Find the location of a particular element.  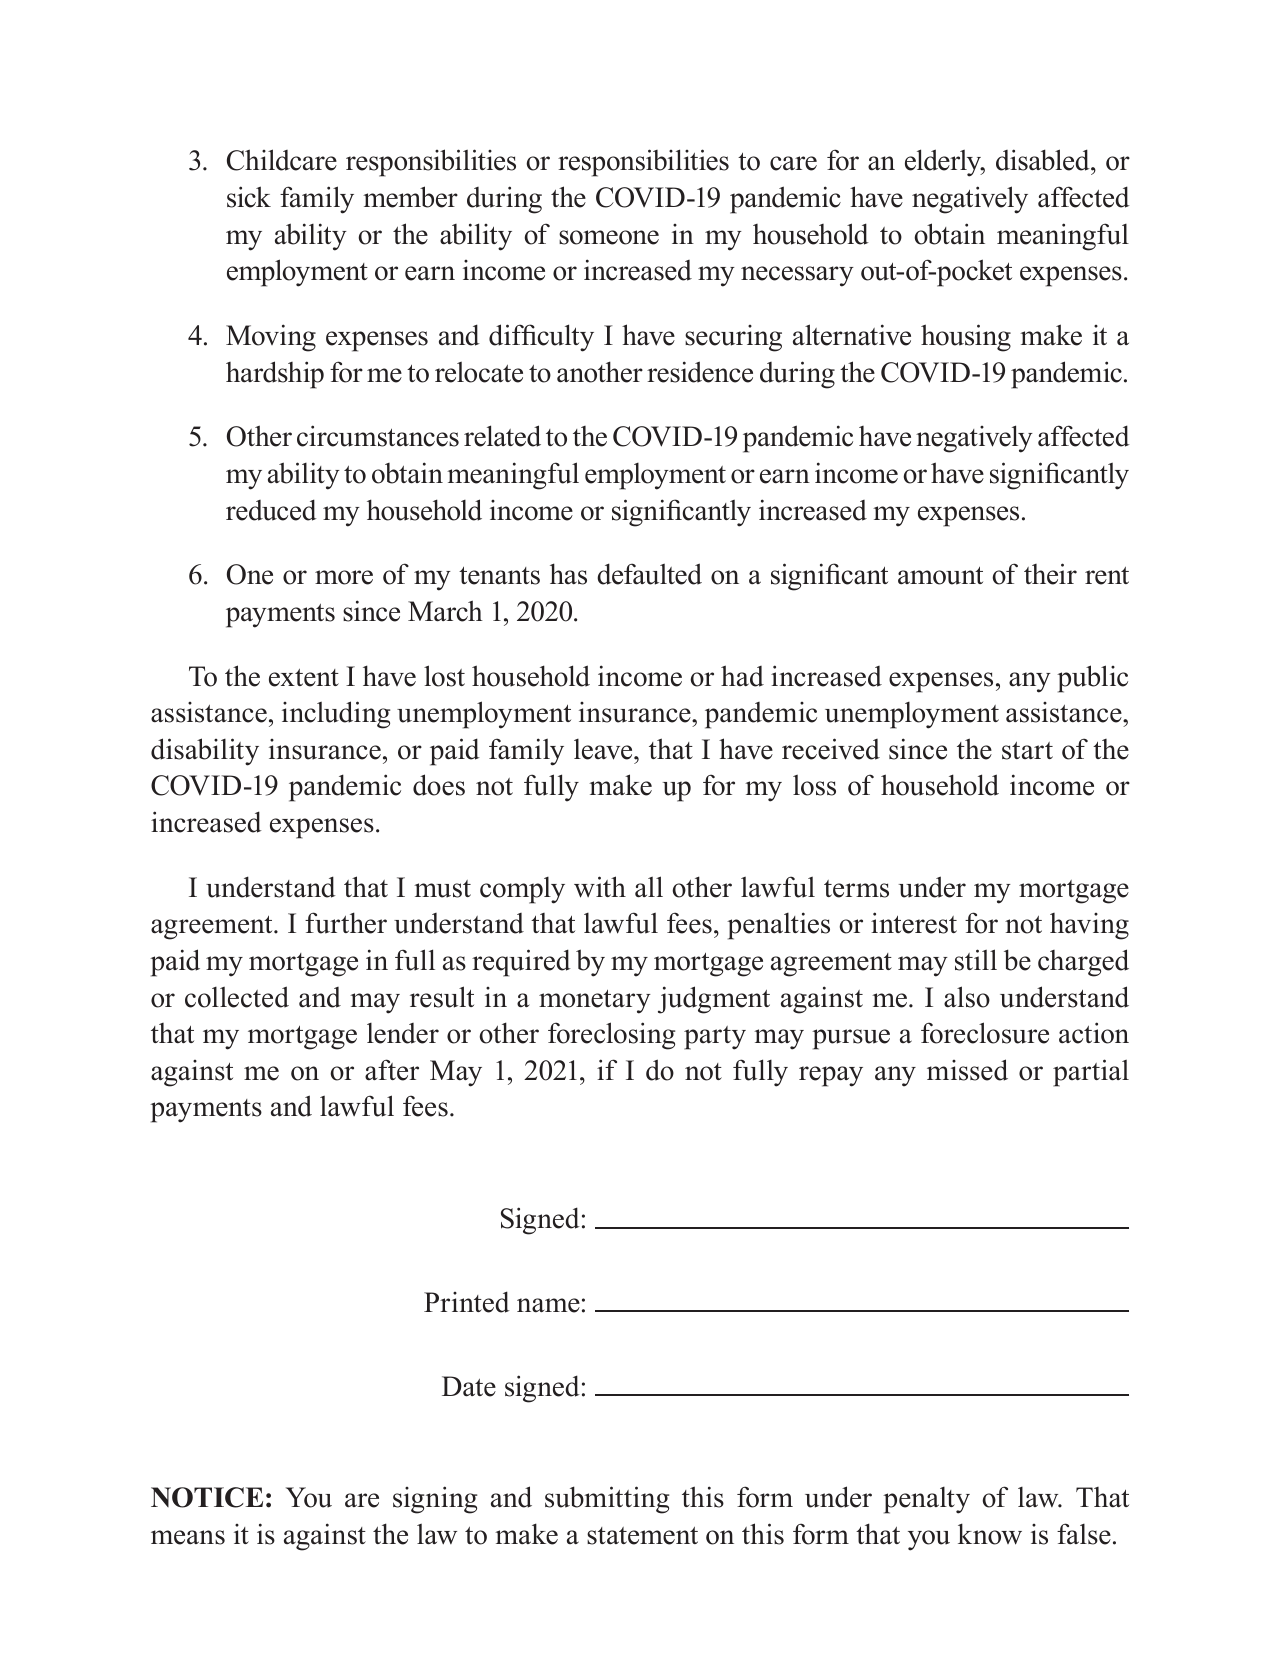

amount is located at coordinates (940, 576).
